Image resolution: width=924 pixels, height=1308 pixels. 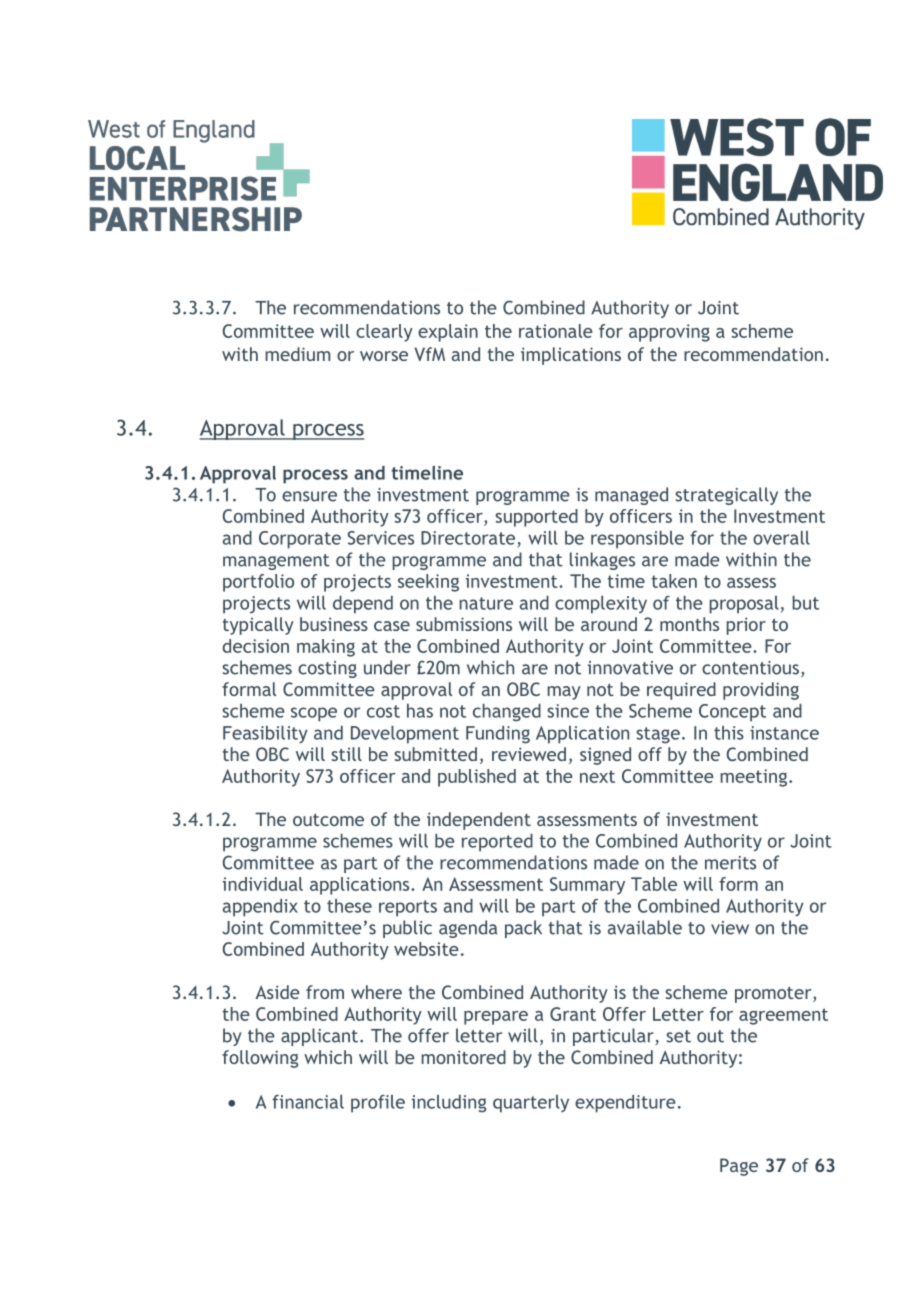 I want to click on contentious, so click(x=750, y=668).
